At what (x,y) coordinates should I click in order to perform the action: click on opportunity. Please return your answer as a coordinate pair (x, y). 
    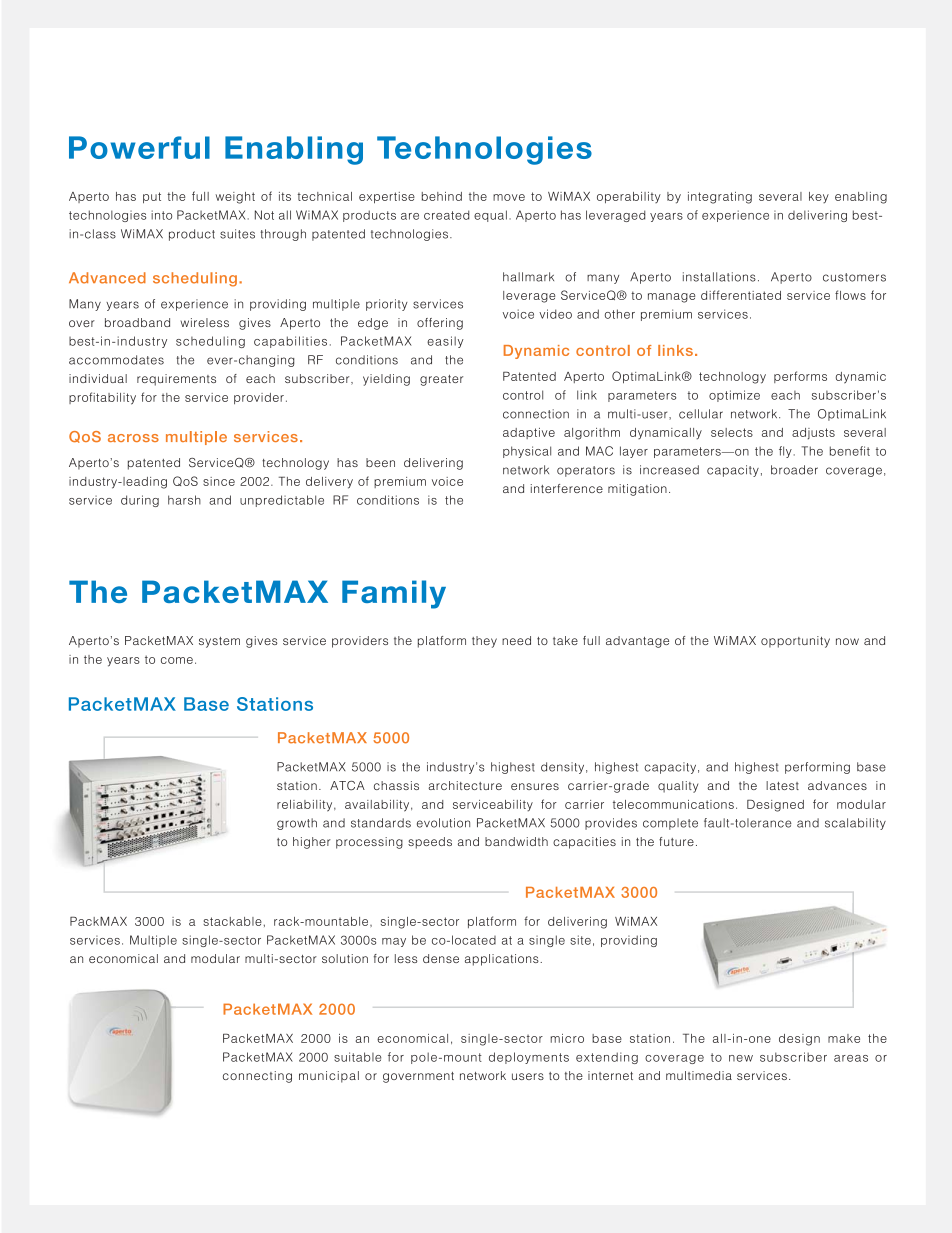
    Looking at the image, I should click on (795, 642).
